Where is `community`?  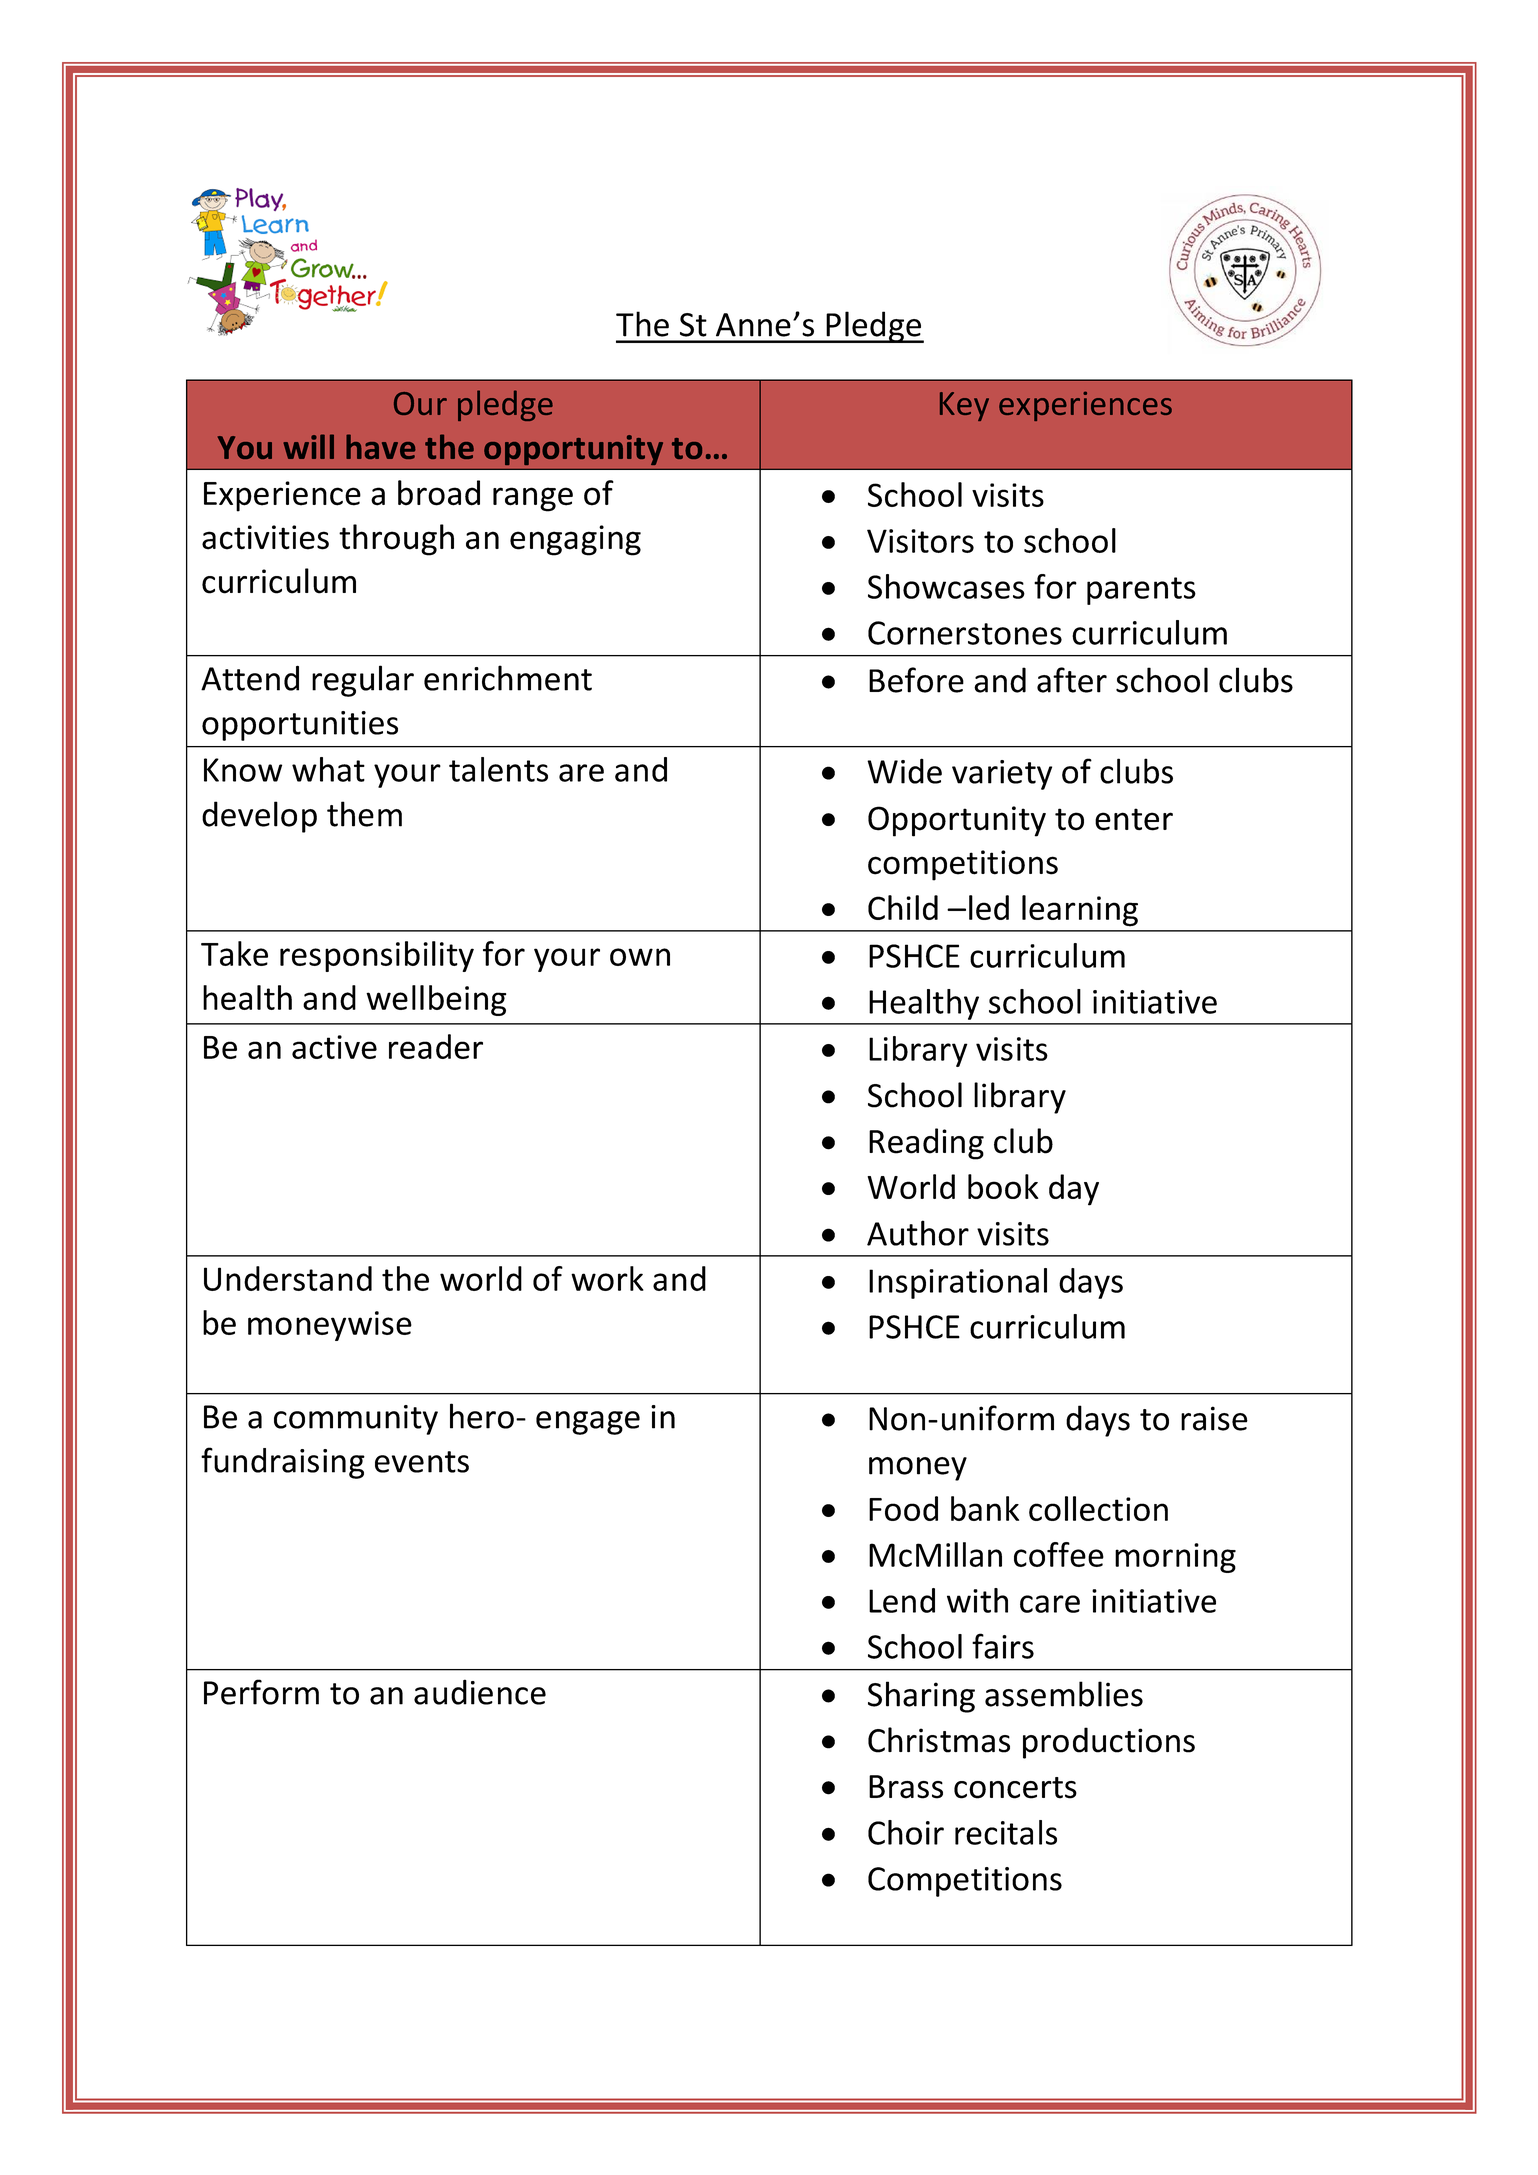
community is located at coordinates (356, 1420).
